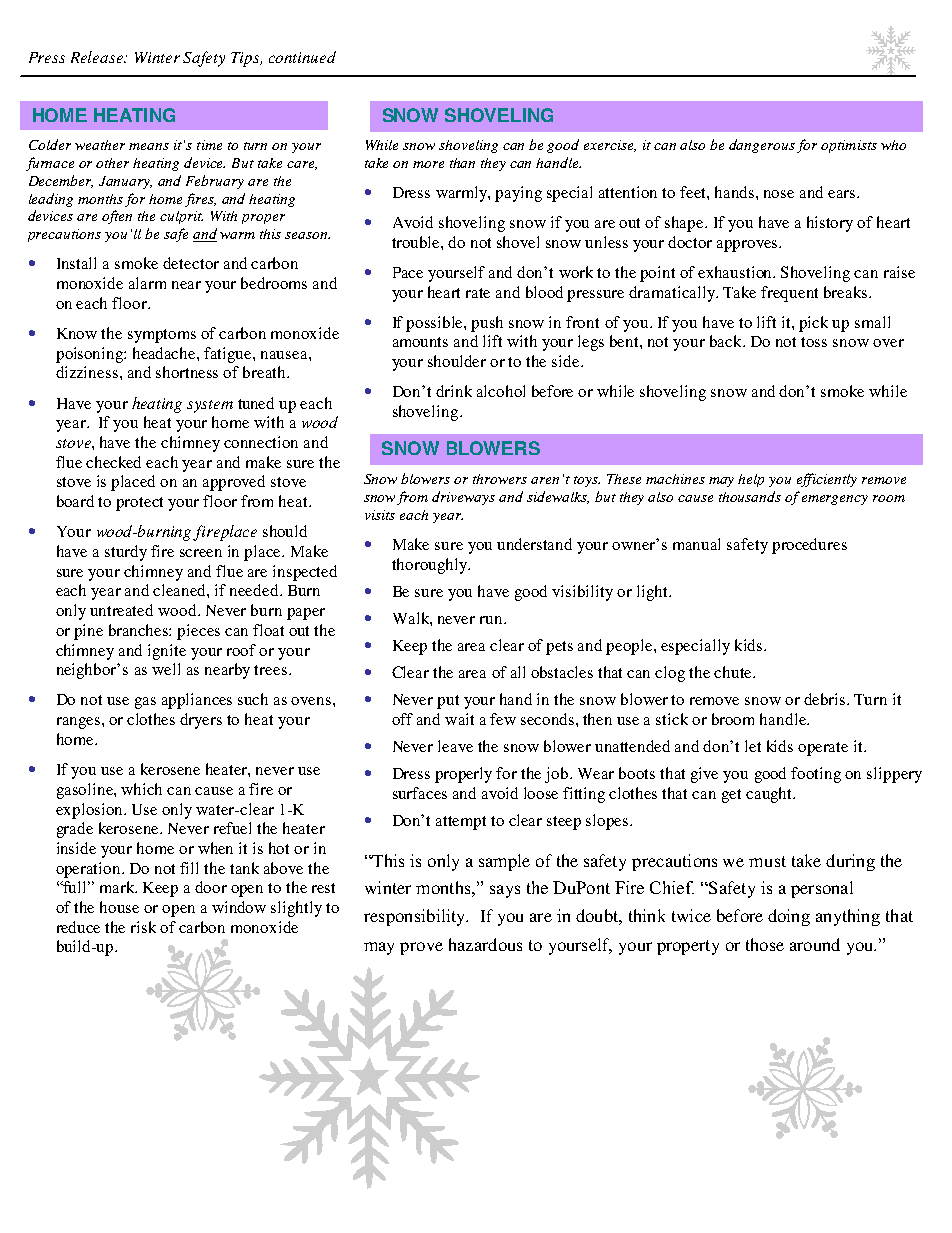  What do you see at coordinates (139, 504) in the screenshot?
I see `protect` at bounding box center [139, 504].
